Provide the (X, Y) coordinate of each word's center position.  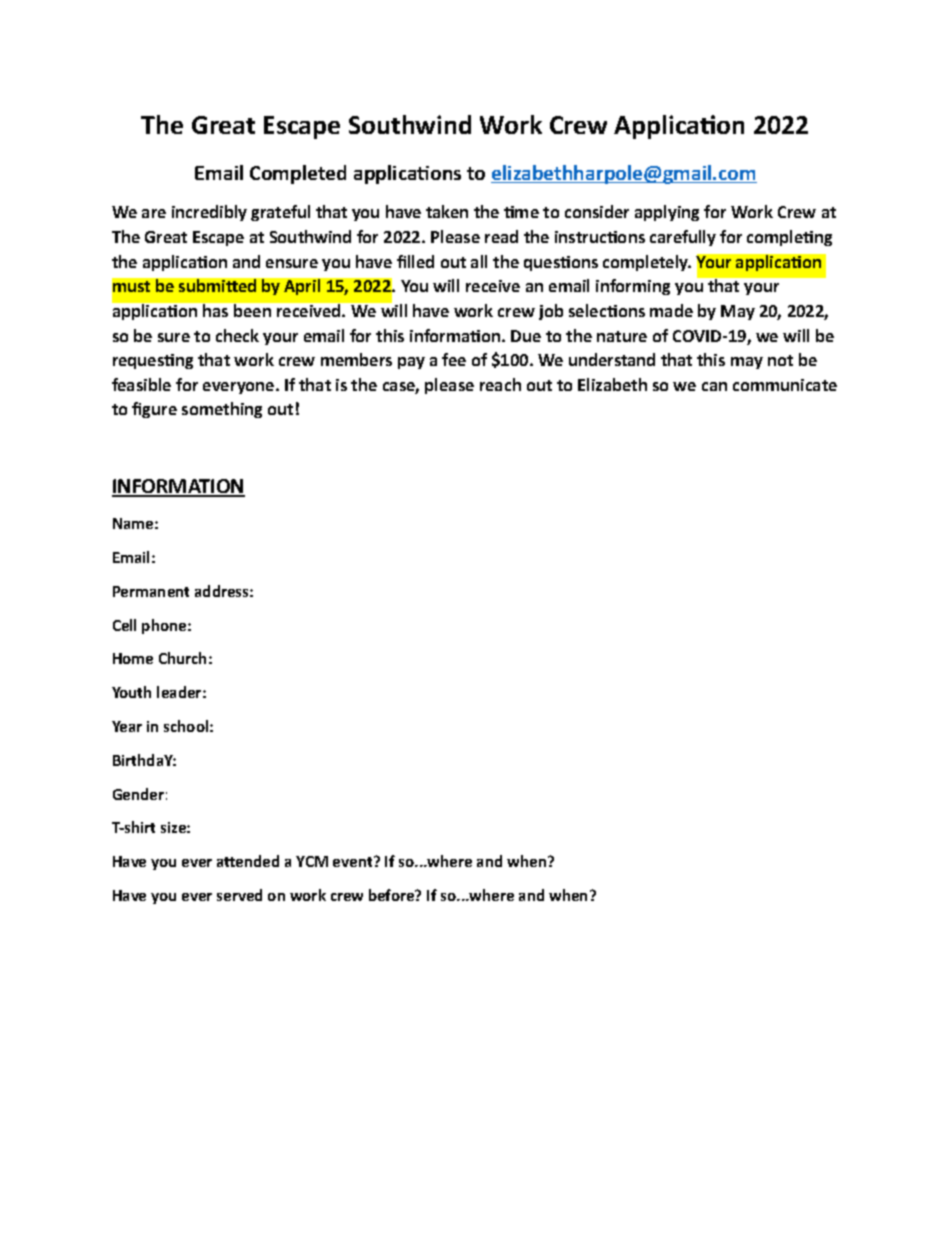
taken (447, 211)
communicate (785, 385)
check (237, 335)
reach (500, 384)
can (714, 386)
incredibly (209, 213)
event (354, 861)
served (239, 895)
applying (667, 213)
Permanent (151, 591)
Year (127, 726)
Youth (131, 692)
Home (133, 658)
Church (182, 658)
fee (454, 359)
